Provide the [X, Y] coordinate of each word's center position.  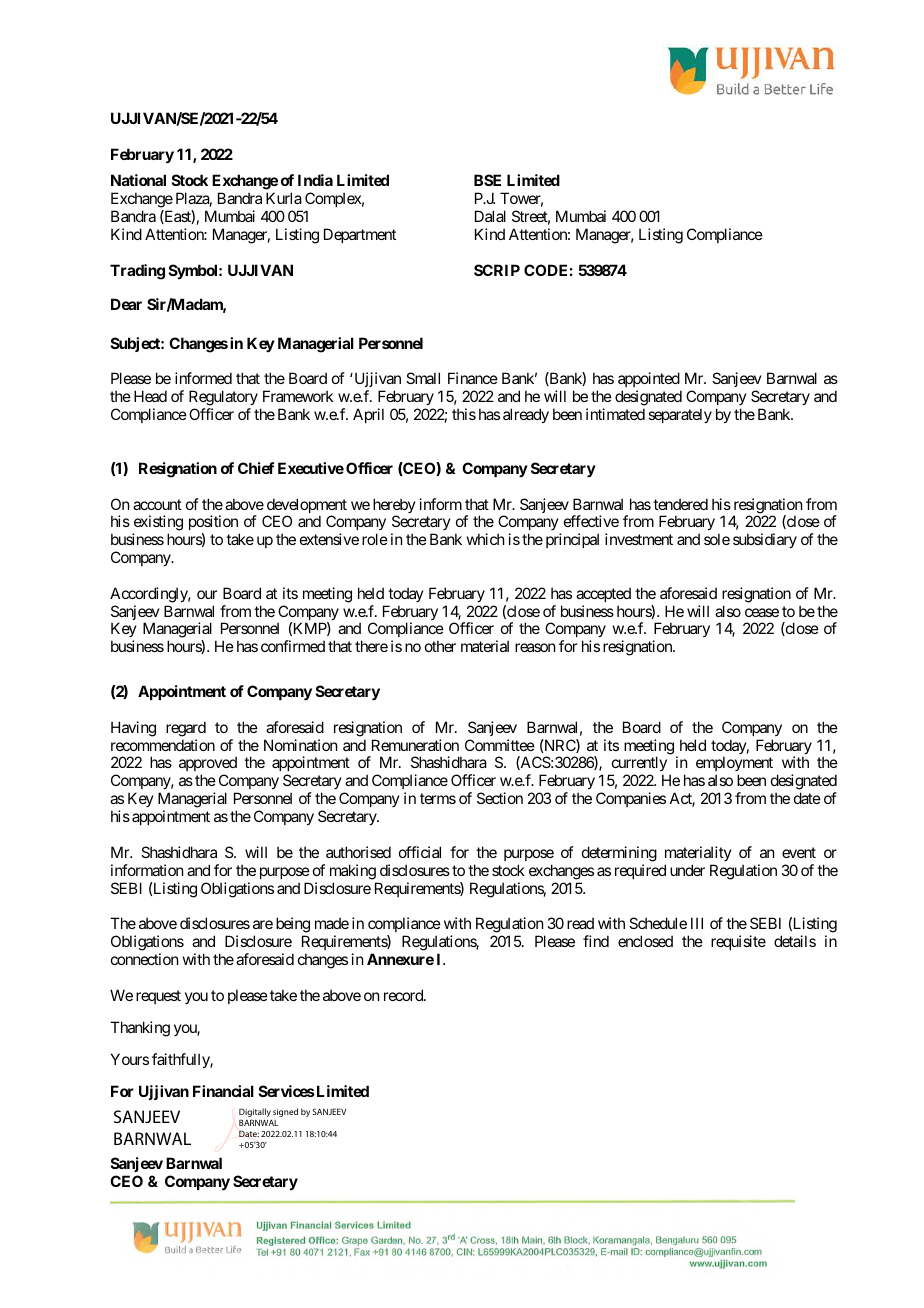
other [440, 646]
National [138, 180]
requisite [738, 942]
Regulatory [223, 399]
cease [762, 612]
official [420, 852]
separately [680, 415]
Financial [223, 1091]
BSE [487, 180]
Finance [473, 378]
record [404, 995]
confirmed [293, 646]
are [263, 924]
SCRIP [497, 270]
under [687, 870]
